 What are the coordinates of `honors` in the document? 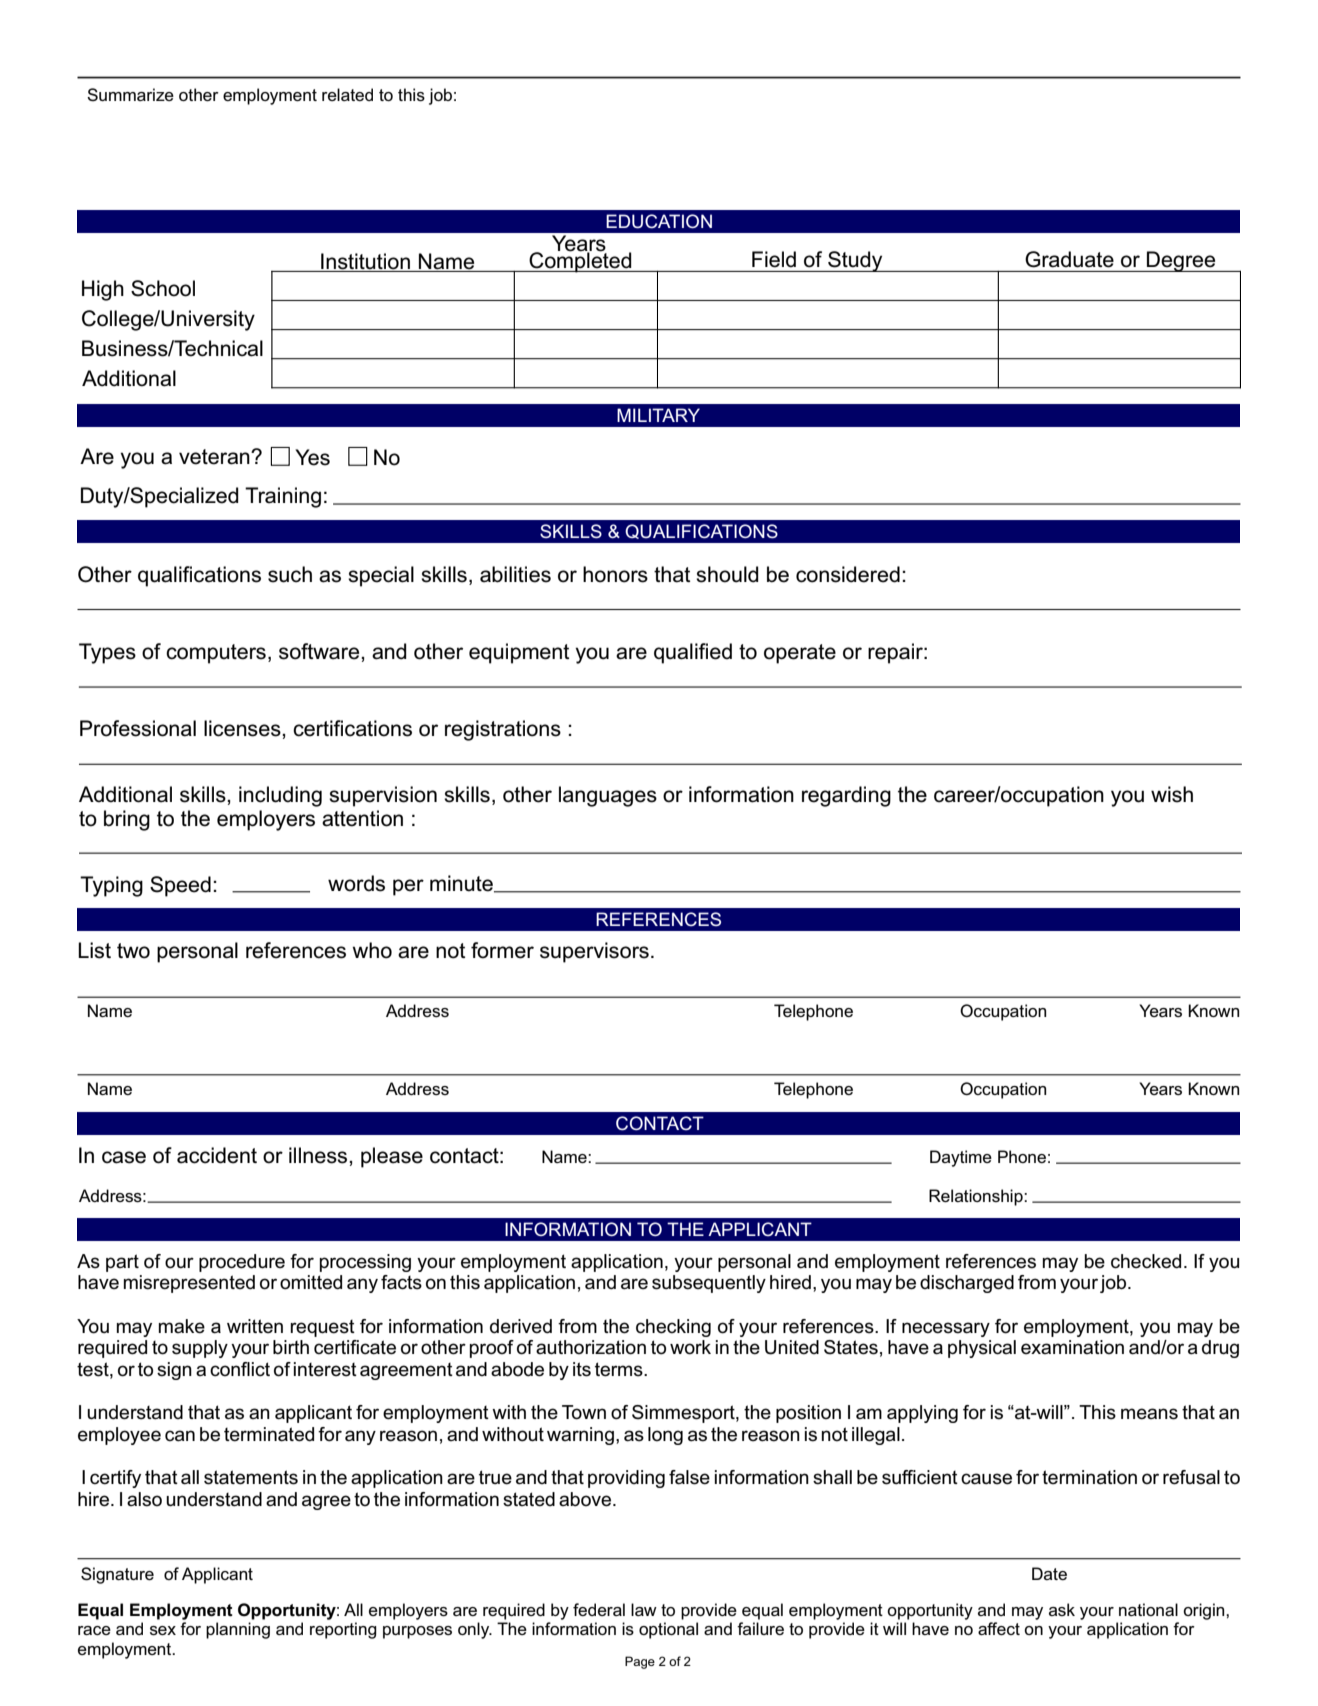 It's located at (615, 574).
